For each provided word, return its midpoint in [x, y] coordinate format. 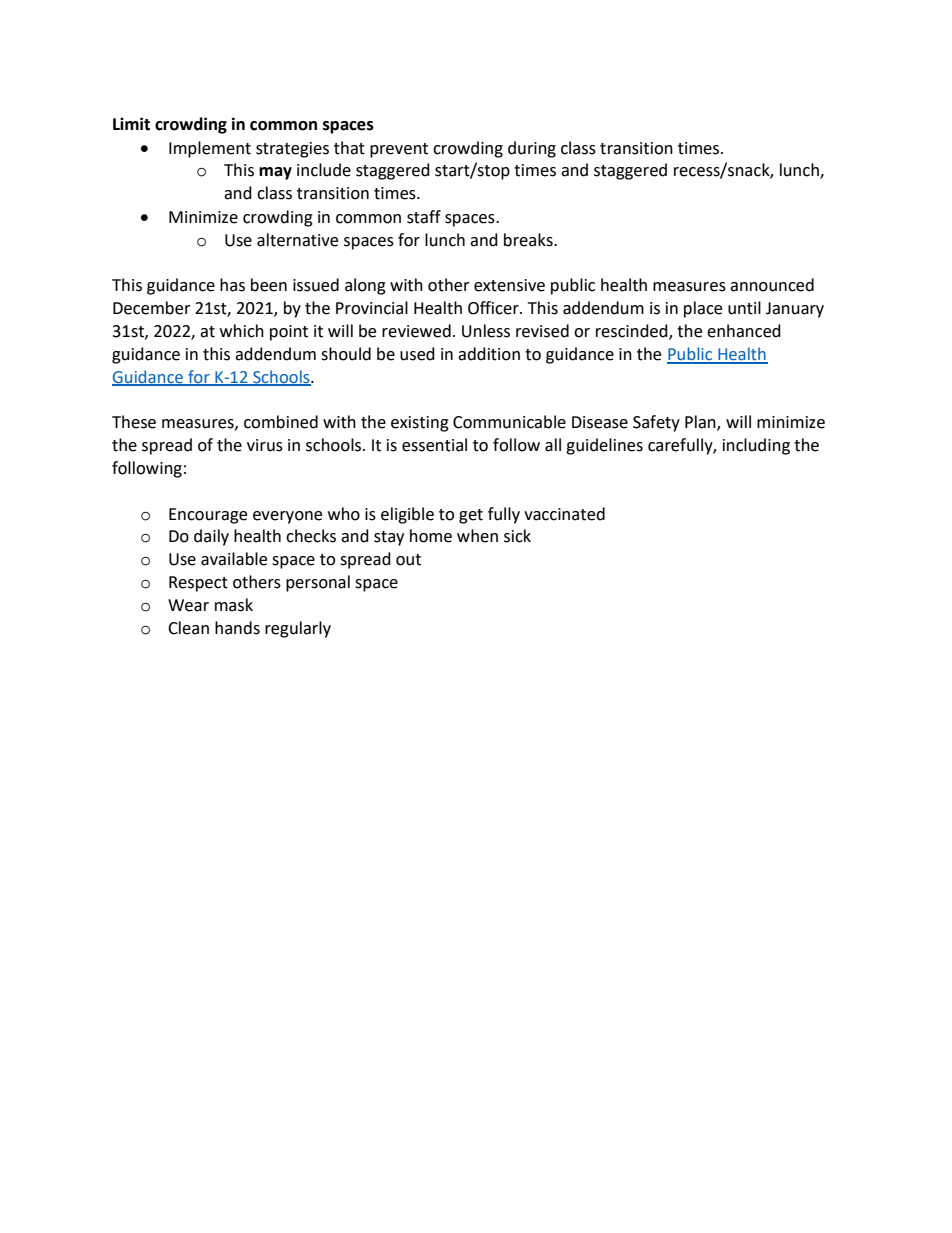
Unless [486, 331]
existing [420, 424]
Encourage [208, 516]
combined [281, 422]
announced [772, 285]
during [532, 149]
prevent [399, 150]
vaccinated [564, 514]
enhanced [744, 331]
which [242, 331]
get [471, 516]
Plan [701, 423]
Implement [210, 149]
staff [424, 217]
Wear [188, 605]
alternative [297, 240]
